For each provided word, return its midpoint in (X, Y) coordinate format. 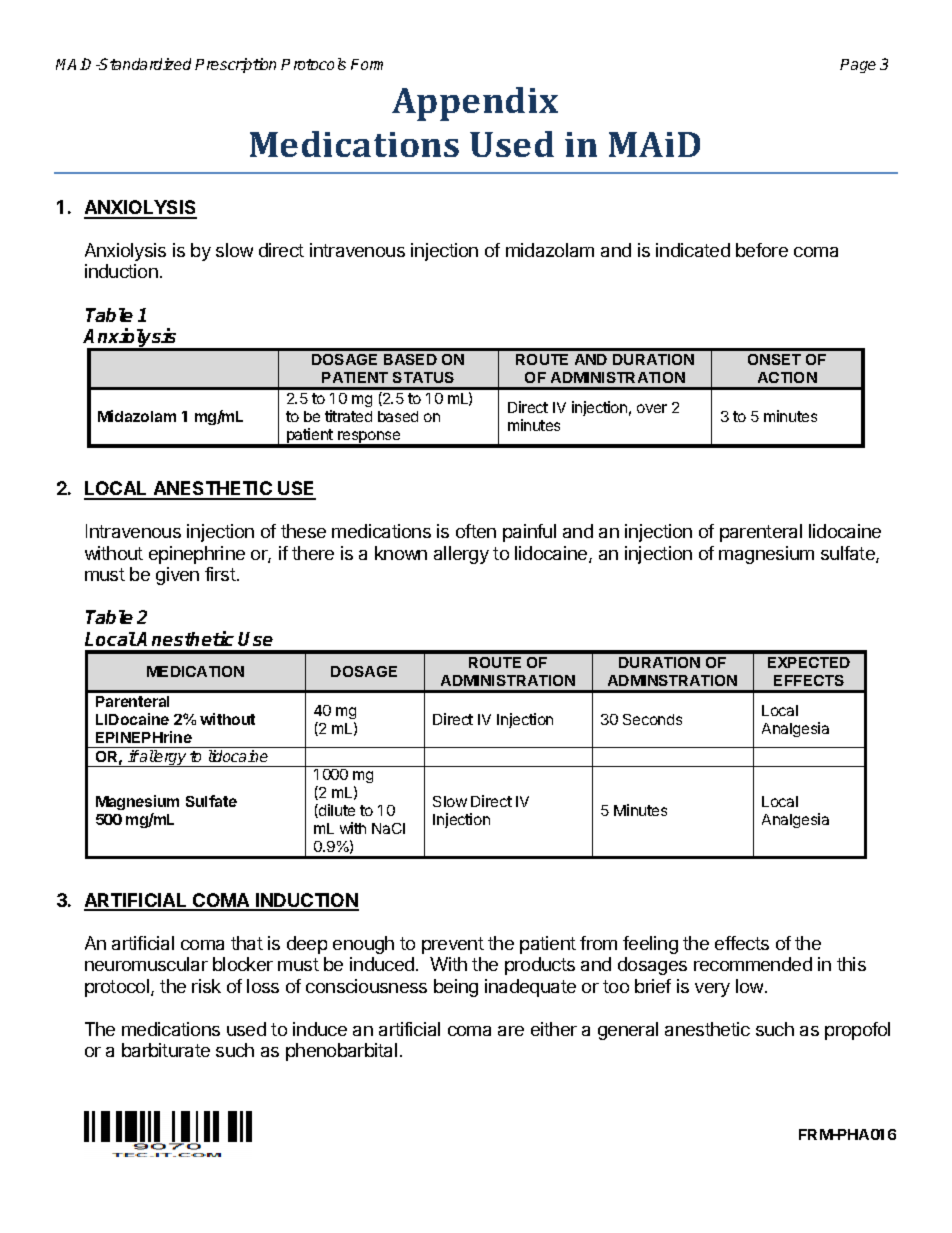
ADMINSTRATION (672, 680)
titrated (348, 416)
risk (206, 986)
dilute (336, 811)
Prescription (235, 65)
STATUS (423, 377)
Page (858, 66)
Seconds (652, 719)
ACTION (787, 377)
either (554, 1029)
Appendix (475, 104)
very (712, 990)
